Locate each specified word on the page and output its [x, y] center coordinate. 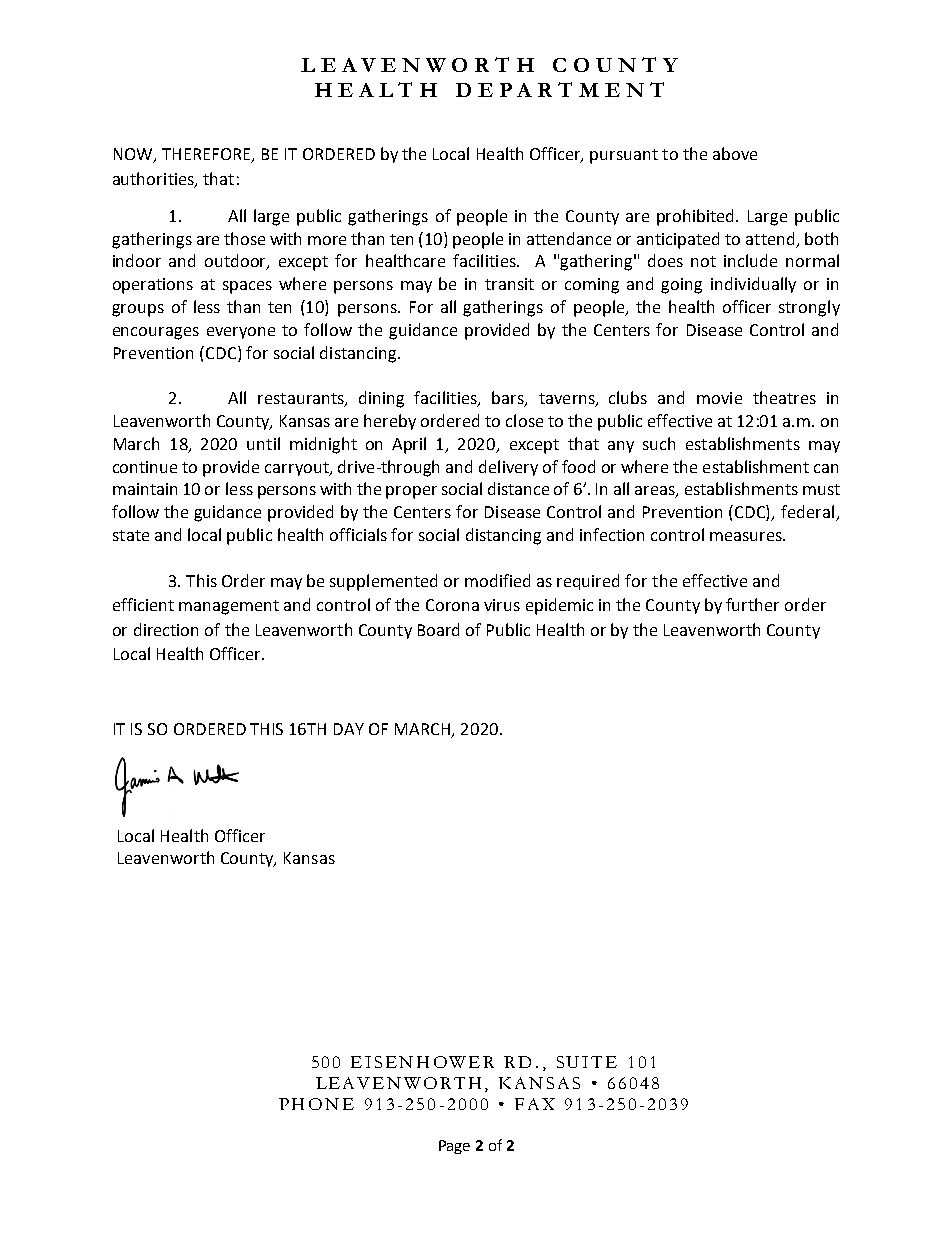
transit [509, 284]
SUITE [587, 1062]
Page [454, 1147]
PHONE [316, 1104]
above [735, 153]
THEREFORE [207, 155]
